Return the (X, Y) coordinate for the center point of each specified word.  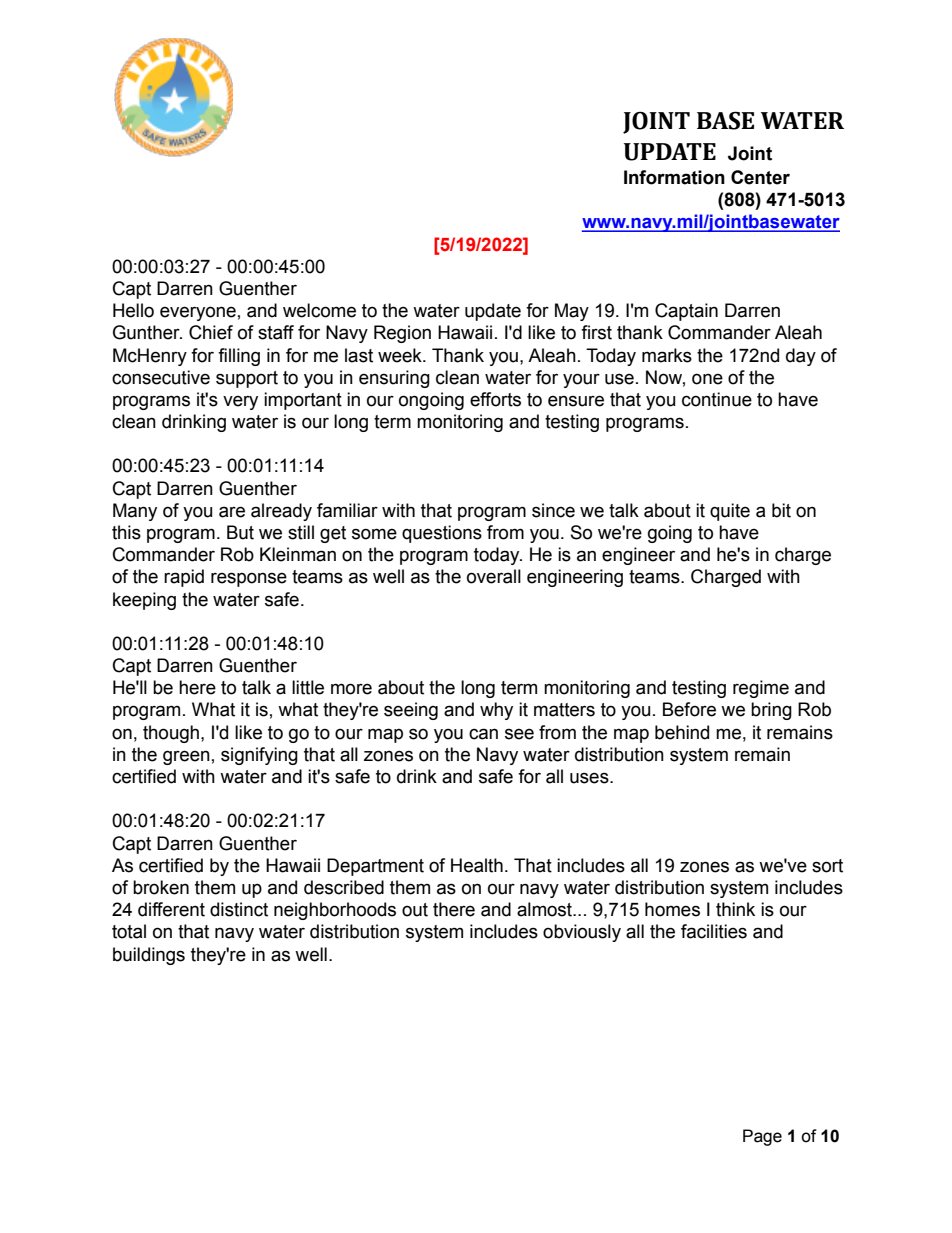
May (572, 312)
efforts (495, 399)
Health (477, 865)
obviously (582, 933)
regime (761, 689)
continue (717, 399)
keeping (144, 601)
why (496, 711)
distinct (239, 909)
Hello (133, 310)
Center (760, 177)
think (735, 909)
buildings (149, 956)
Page (762, 1137)
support (247, 379)
